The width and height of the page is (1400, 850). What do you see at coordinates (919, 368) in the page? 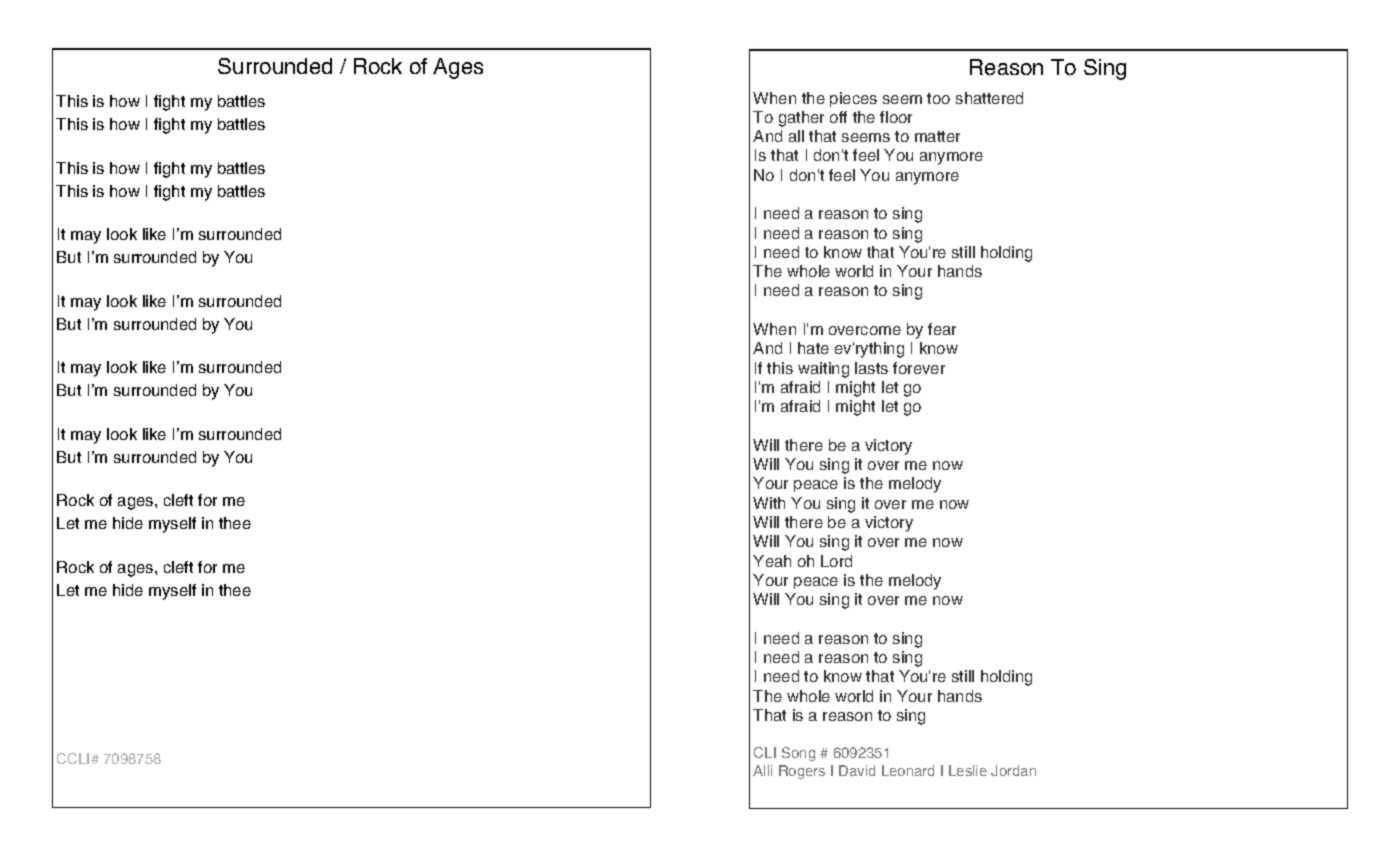
I see `forever` at bounding box center [919, 368].
